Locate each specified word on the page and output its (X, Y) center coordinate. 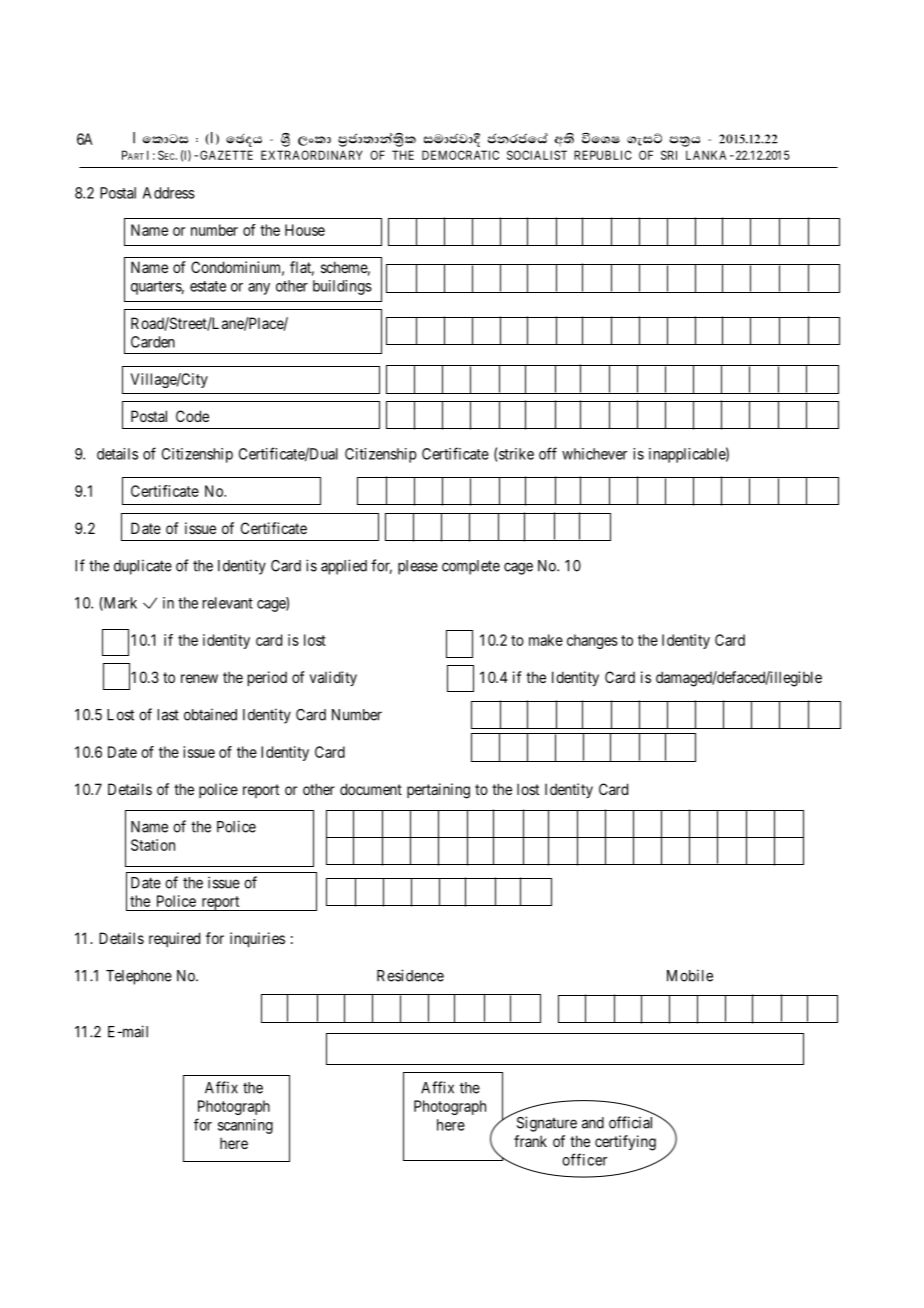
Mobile (690, 975)
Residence (410, 975)
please (418, 567)
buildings (342, 287)
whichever (594, 454)
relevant (228, 603)
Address (169, 193)
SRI (669, 155)
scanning (245, 1126)
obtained (210, 714)
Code (192, 416)
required (174, 939)
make (546, 640)
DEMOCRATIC (460, 155)
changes (592, 641)
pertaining (438, 791)
